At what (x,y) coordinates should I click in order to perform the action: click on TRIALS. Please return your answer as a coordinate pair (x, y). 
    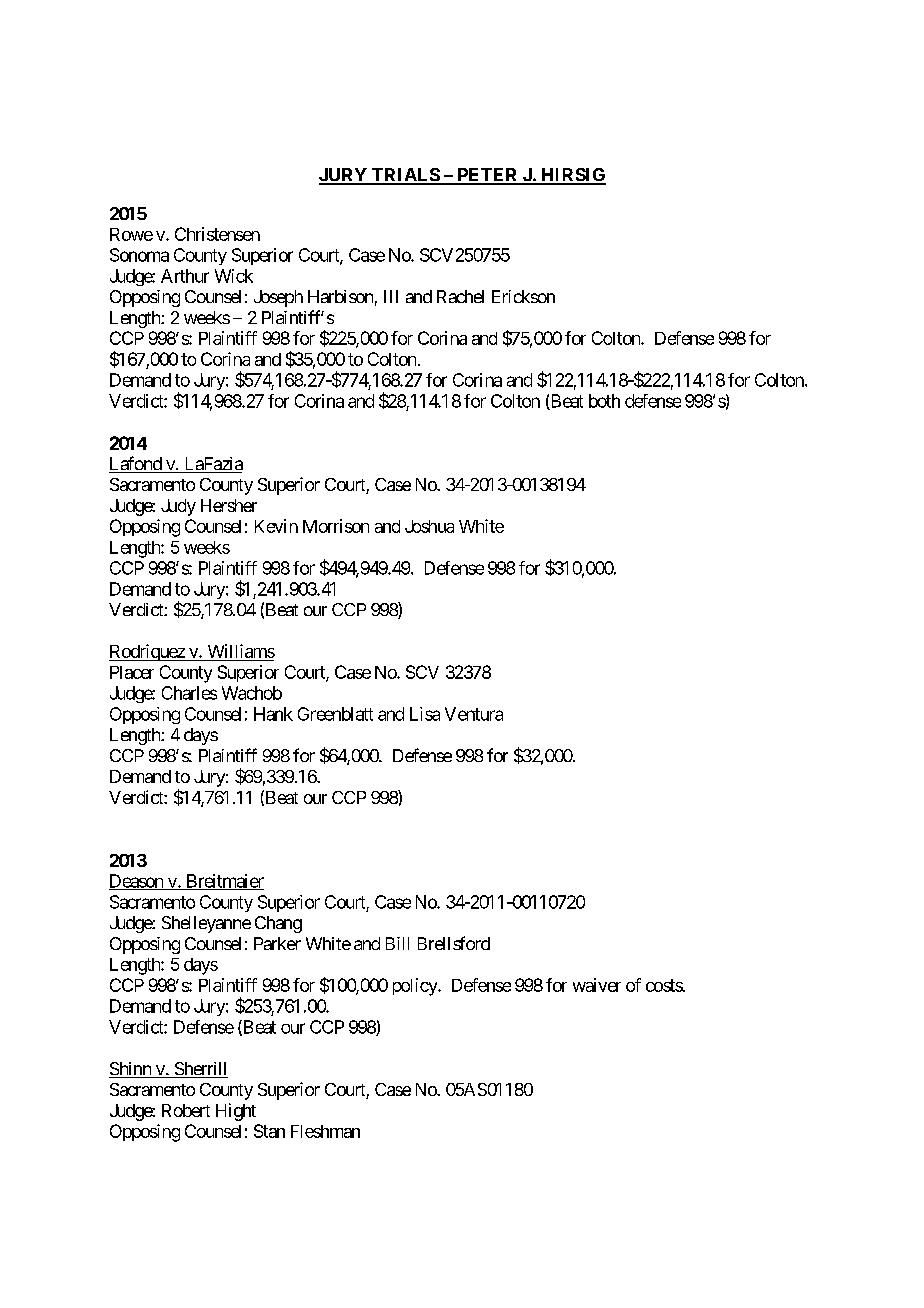
    Looking at the image, I should click on (405, 176).
